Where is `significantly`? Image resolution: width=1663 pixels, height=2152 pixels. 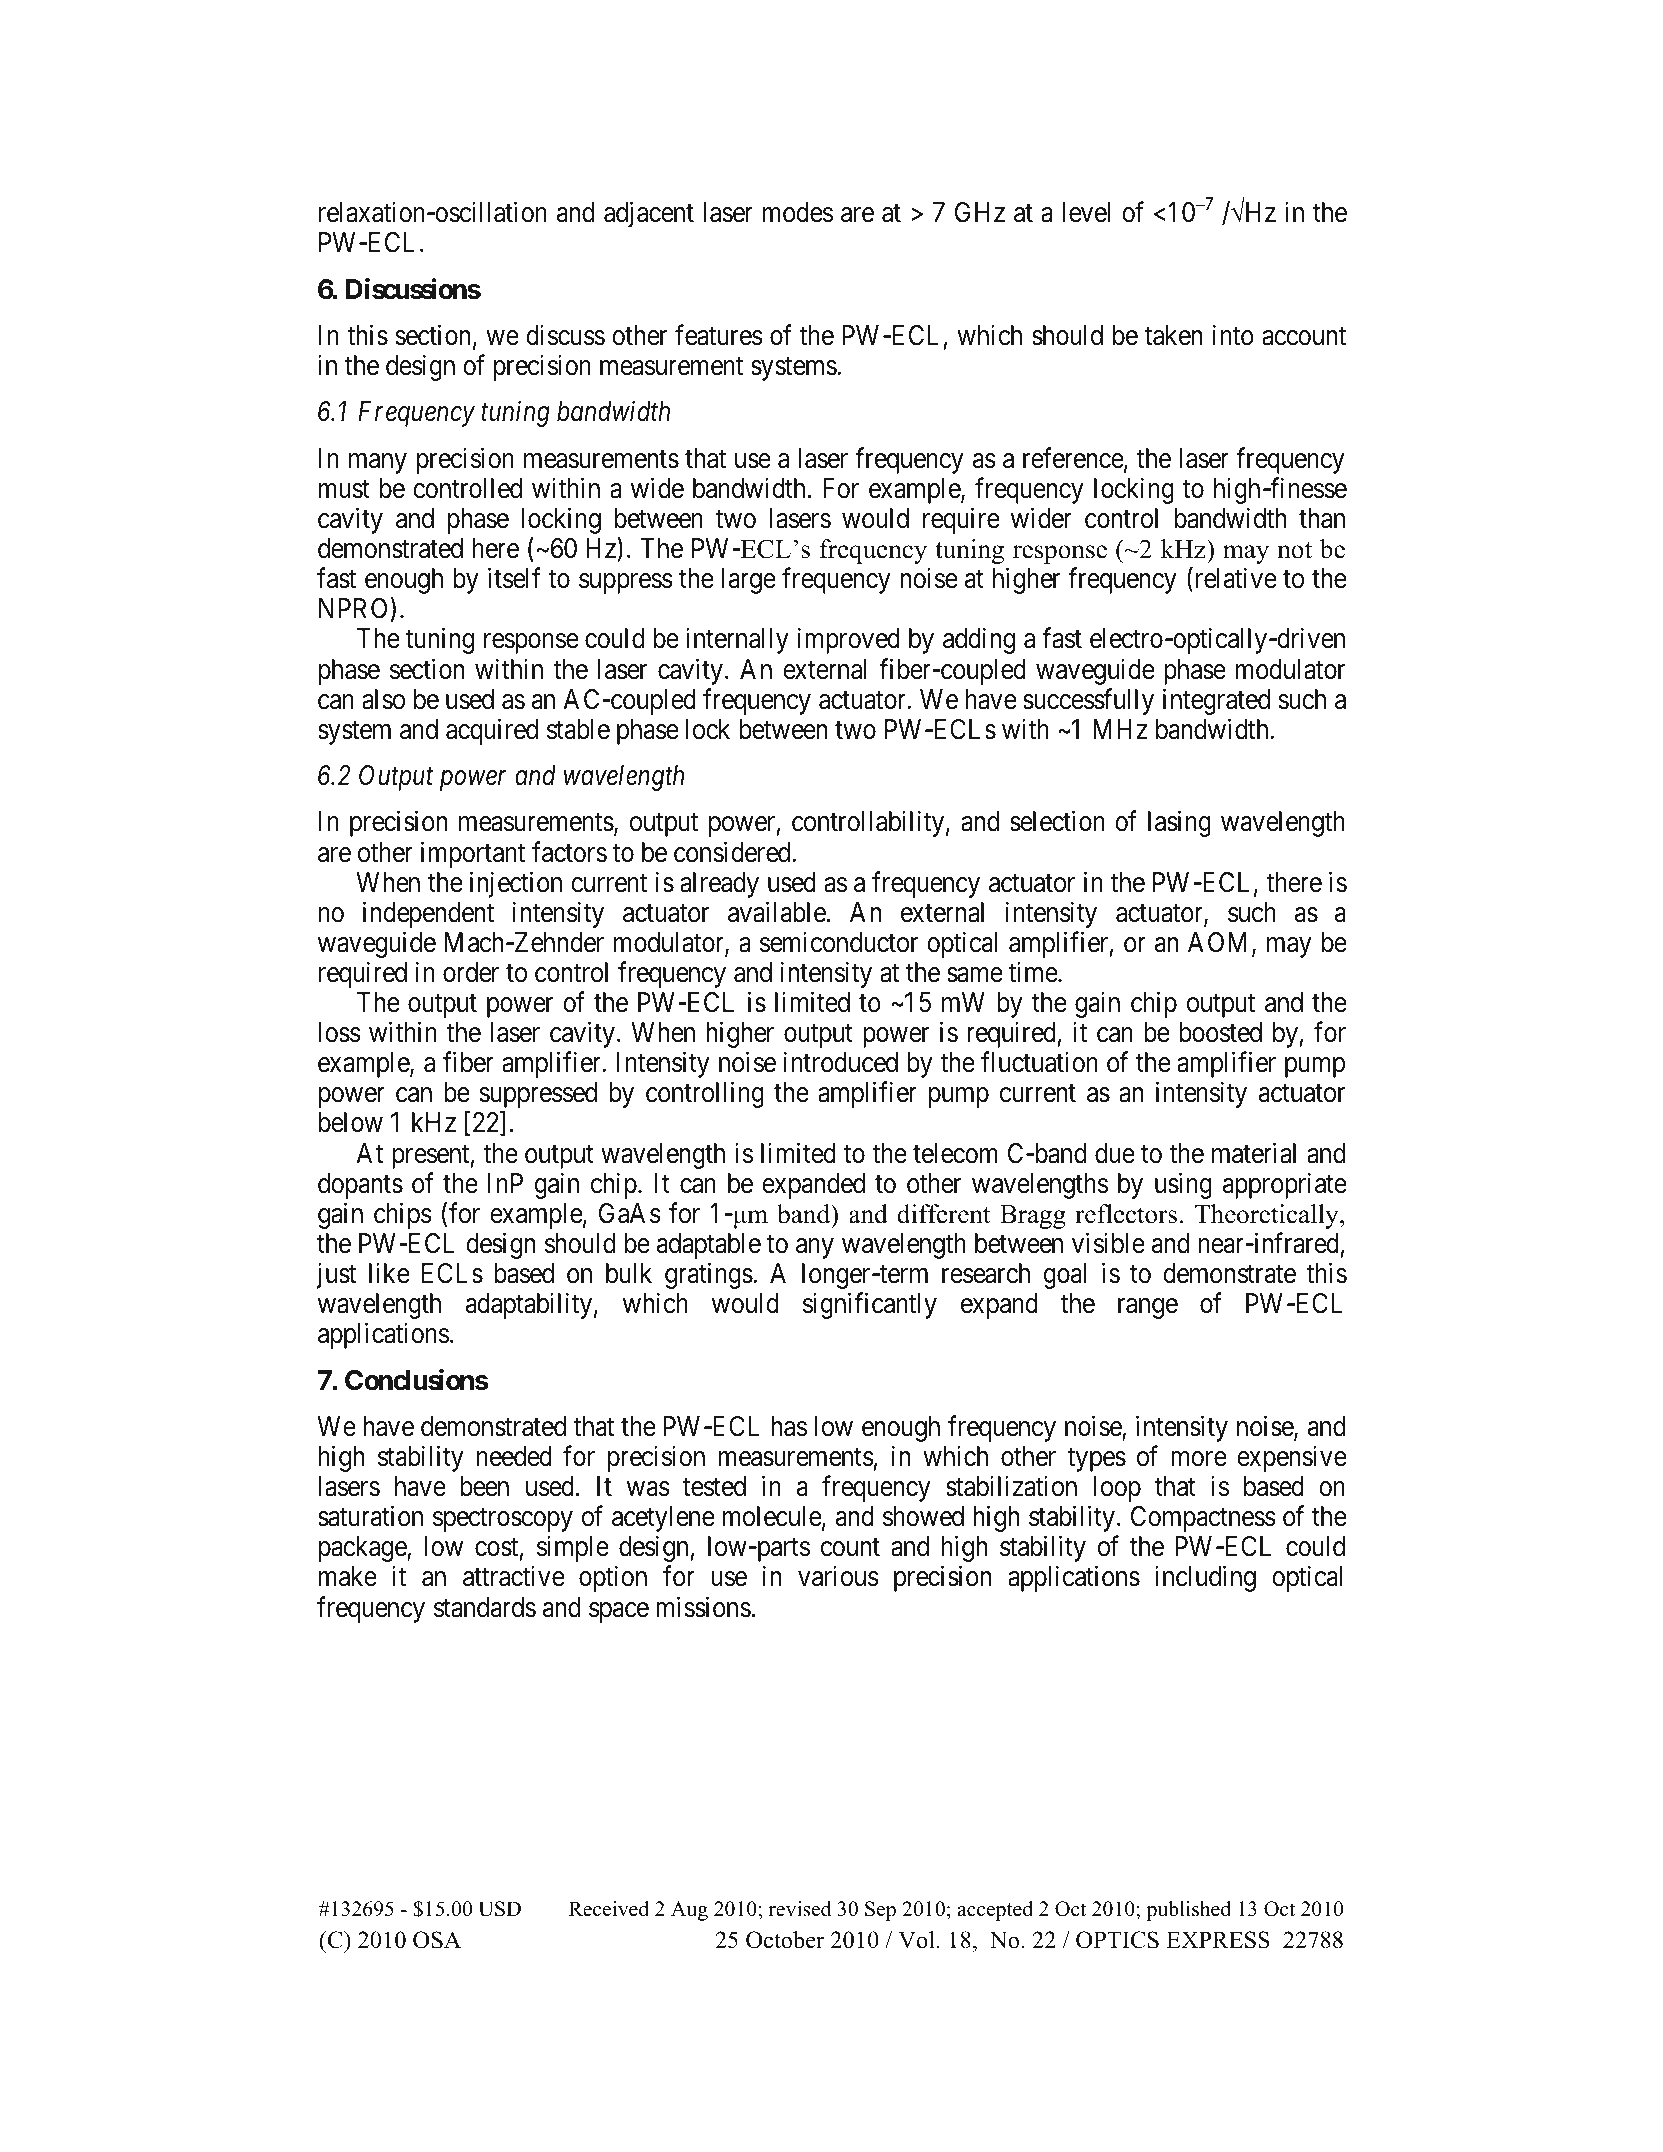 significantly is located at coordinates (870, 1305).
